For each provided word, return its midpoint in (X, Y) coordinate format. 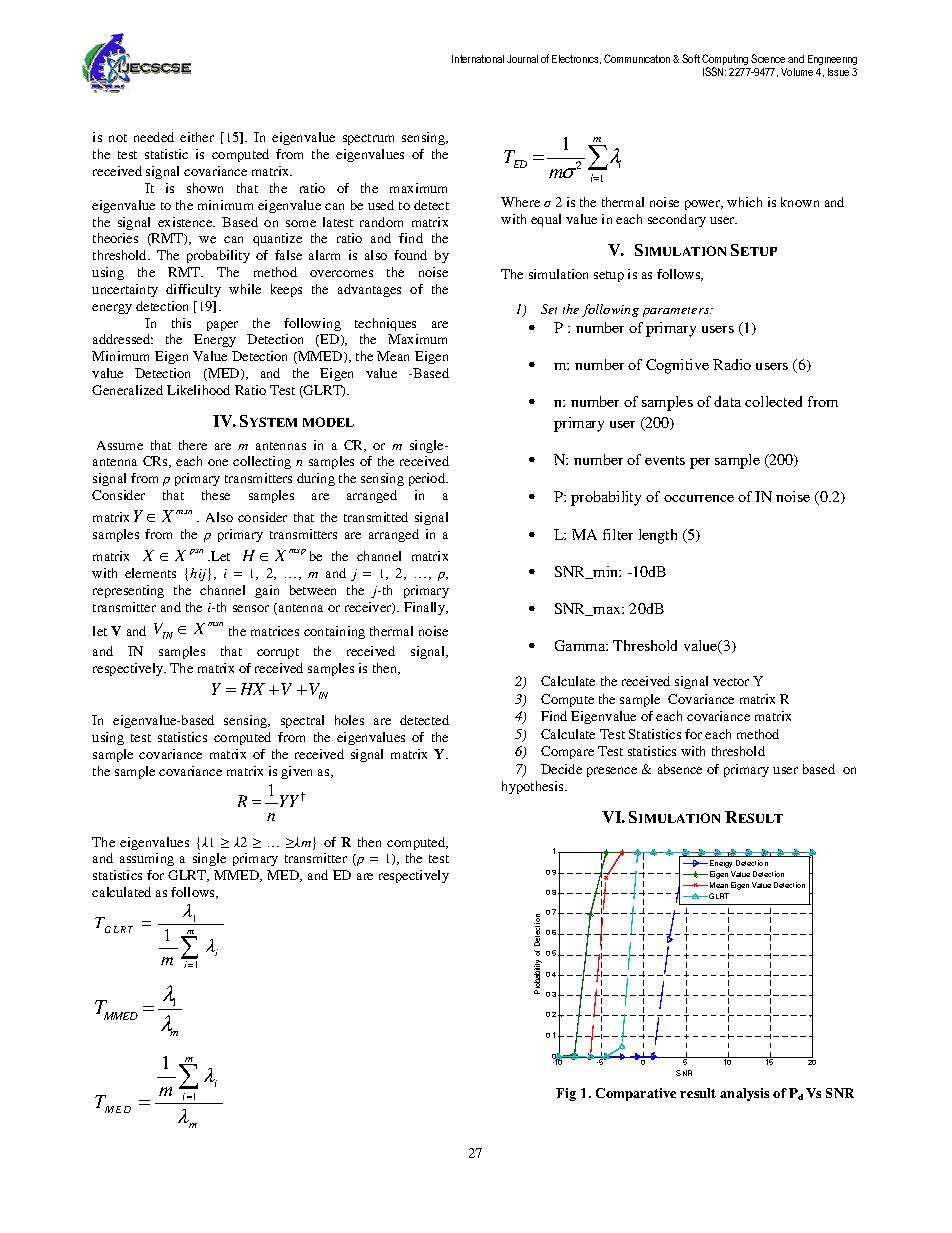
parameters (677, 312)
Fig (566, 1094)
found (410, 255)
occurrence (699, 498)
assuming (147, 859)
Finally (426, 608)
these (216, 495)
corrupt (278, 653)
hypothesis (534, 787)
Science (768, 58)
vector (731, 682)
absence (680, 769)
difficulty (193, 290)
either (197, 137)
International (478, 59)
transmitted (376, 517)
